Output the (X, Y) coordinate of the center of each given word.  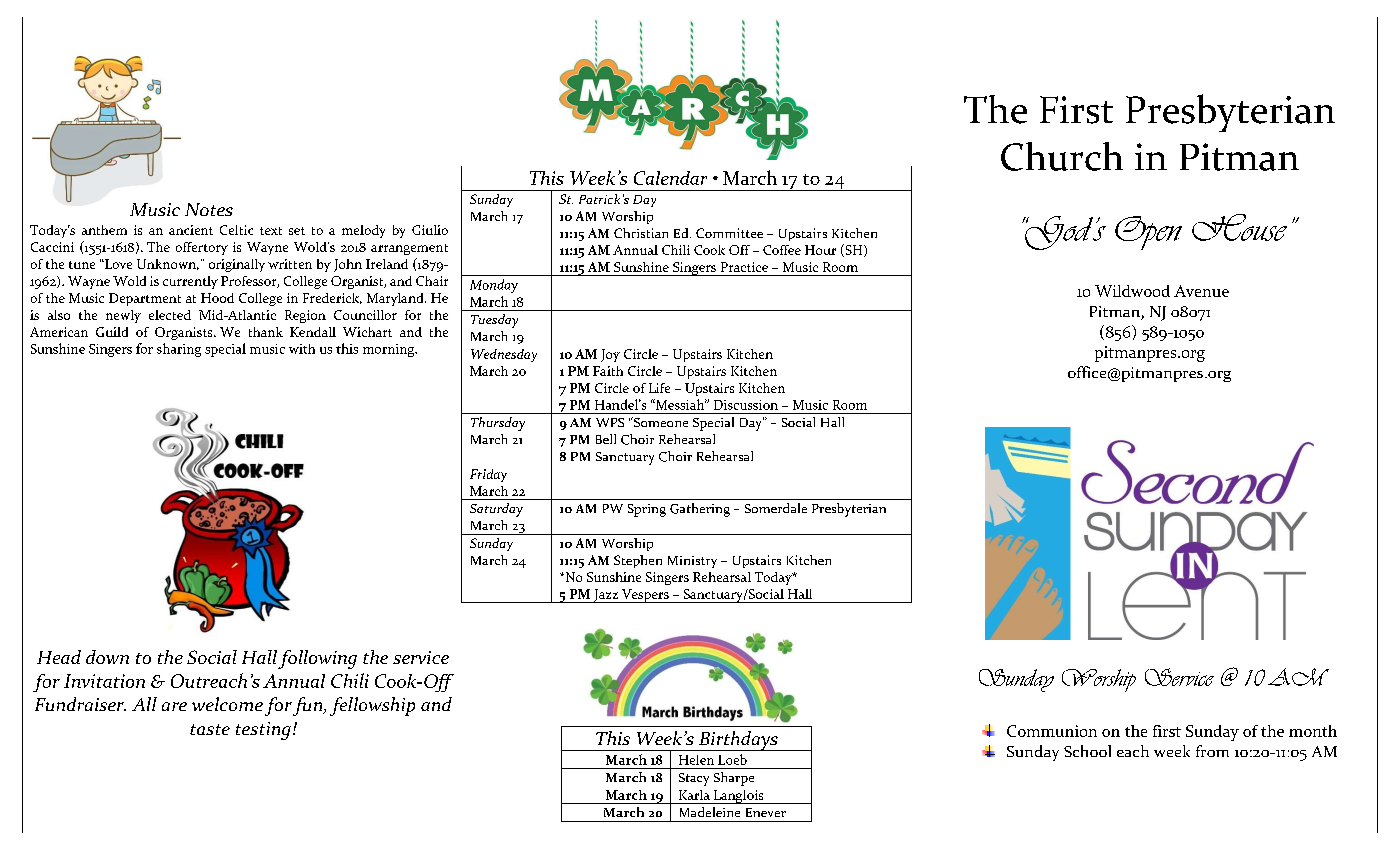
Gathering (700, 510)
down (107, 657)
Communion (1052, 731)
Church (1062, 156)
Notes (209, 209)
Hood (217, 298)
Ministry (692, 562)
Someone (660, 422)
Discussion (746, 405)
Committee (729, 233)
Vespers (645, 596)
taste (210, 729)
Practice (744, 267)
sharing (179, 350)
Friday (488, 475)
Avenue (1201, 291)
